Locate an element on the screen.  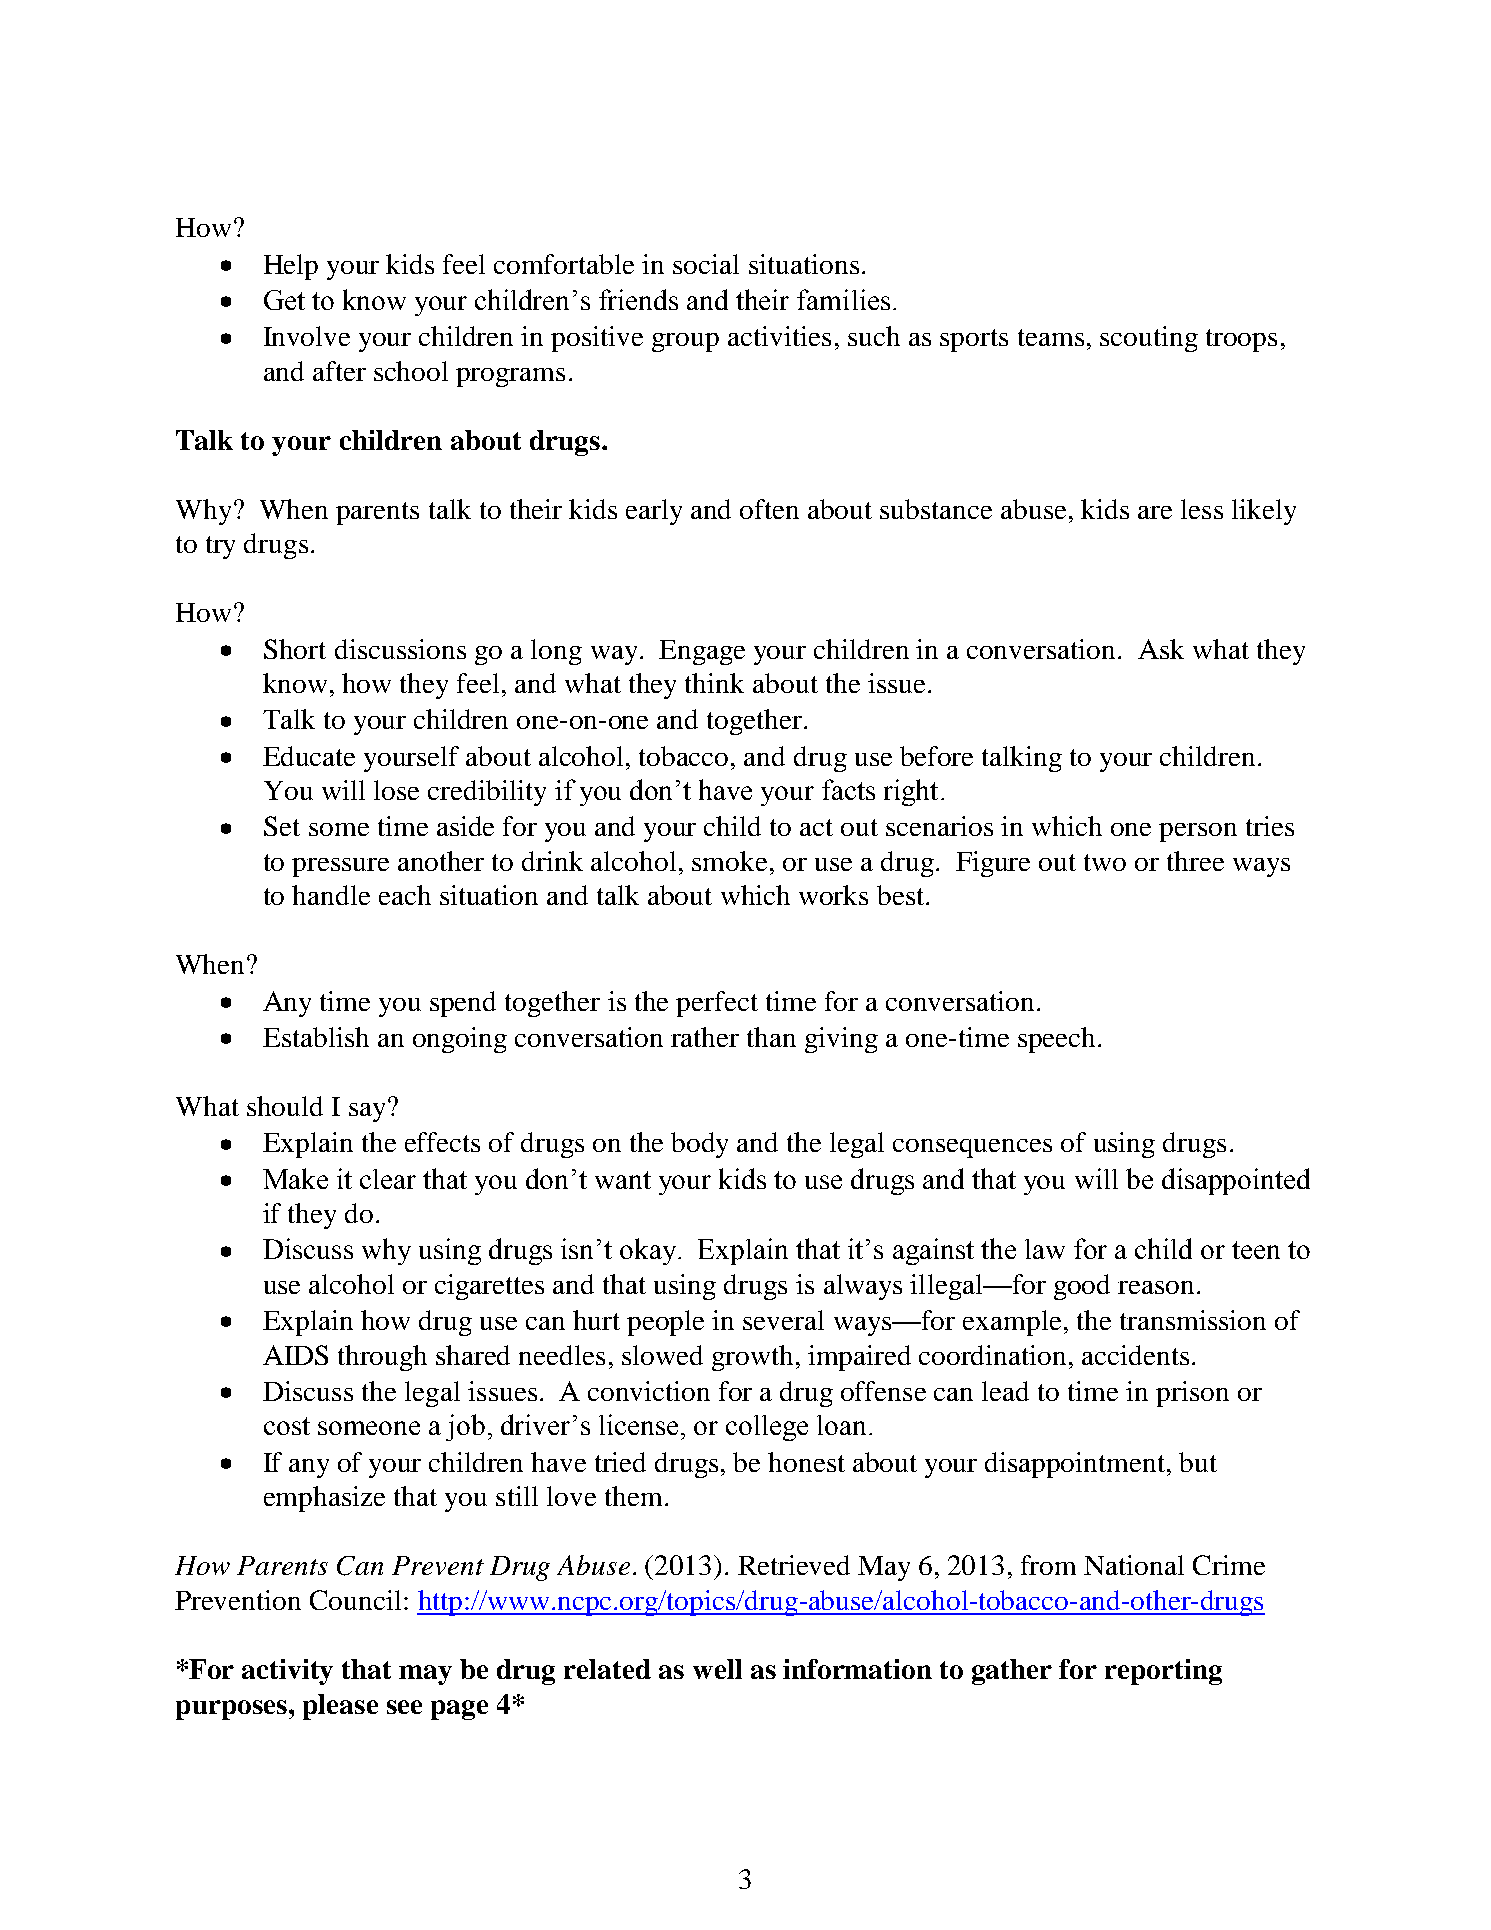
person is located at coordinates (1198, 832).
